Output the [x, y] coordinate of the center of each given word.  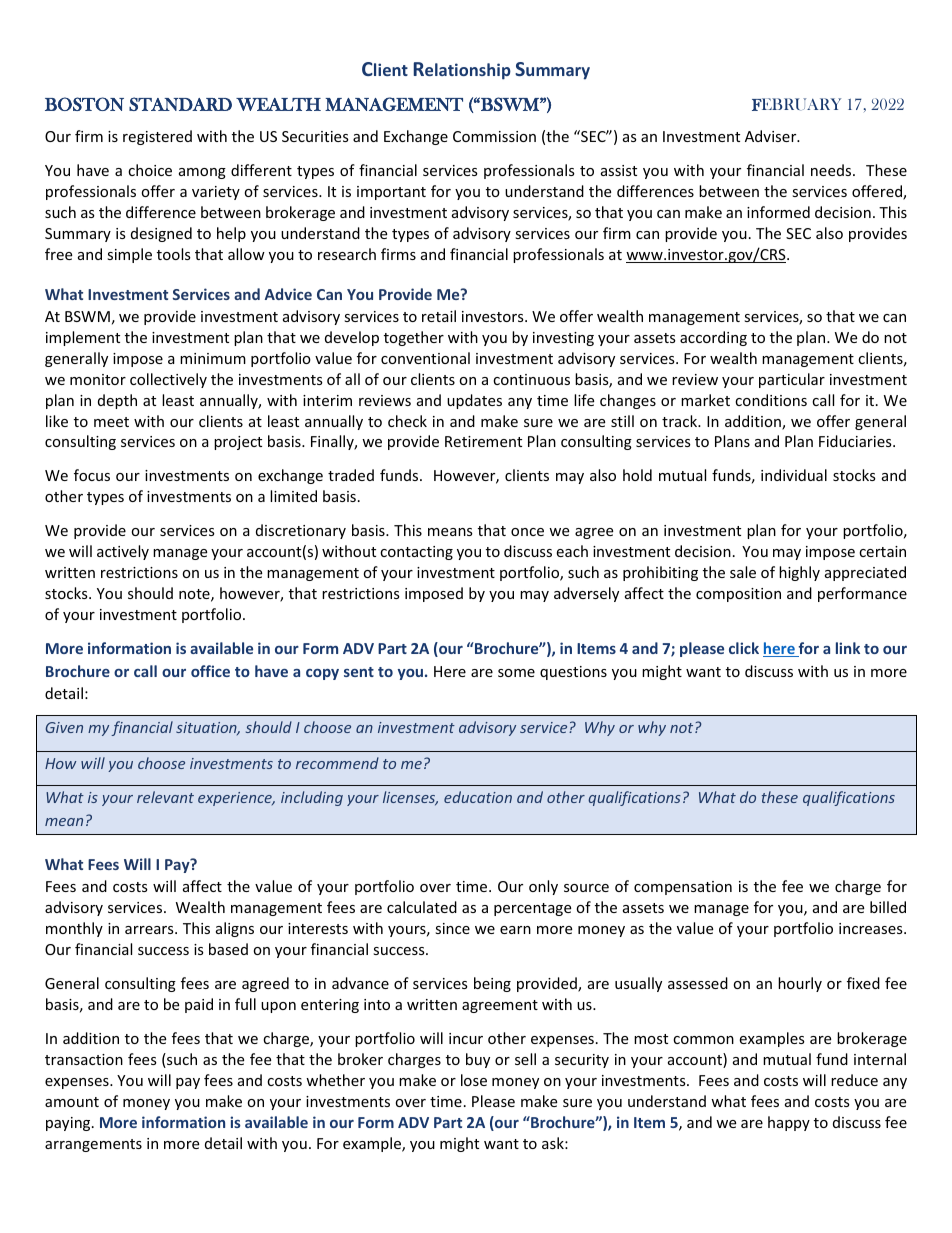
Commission [494, 136]
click [744, 648]
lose [474, 1080]
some [516, 673]
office [210, 671]
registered [157, 137]
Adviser [772, 136]
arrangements [93, 1145]
